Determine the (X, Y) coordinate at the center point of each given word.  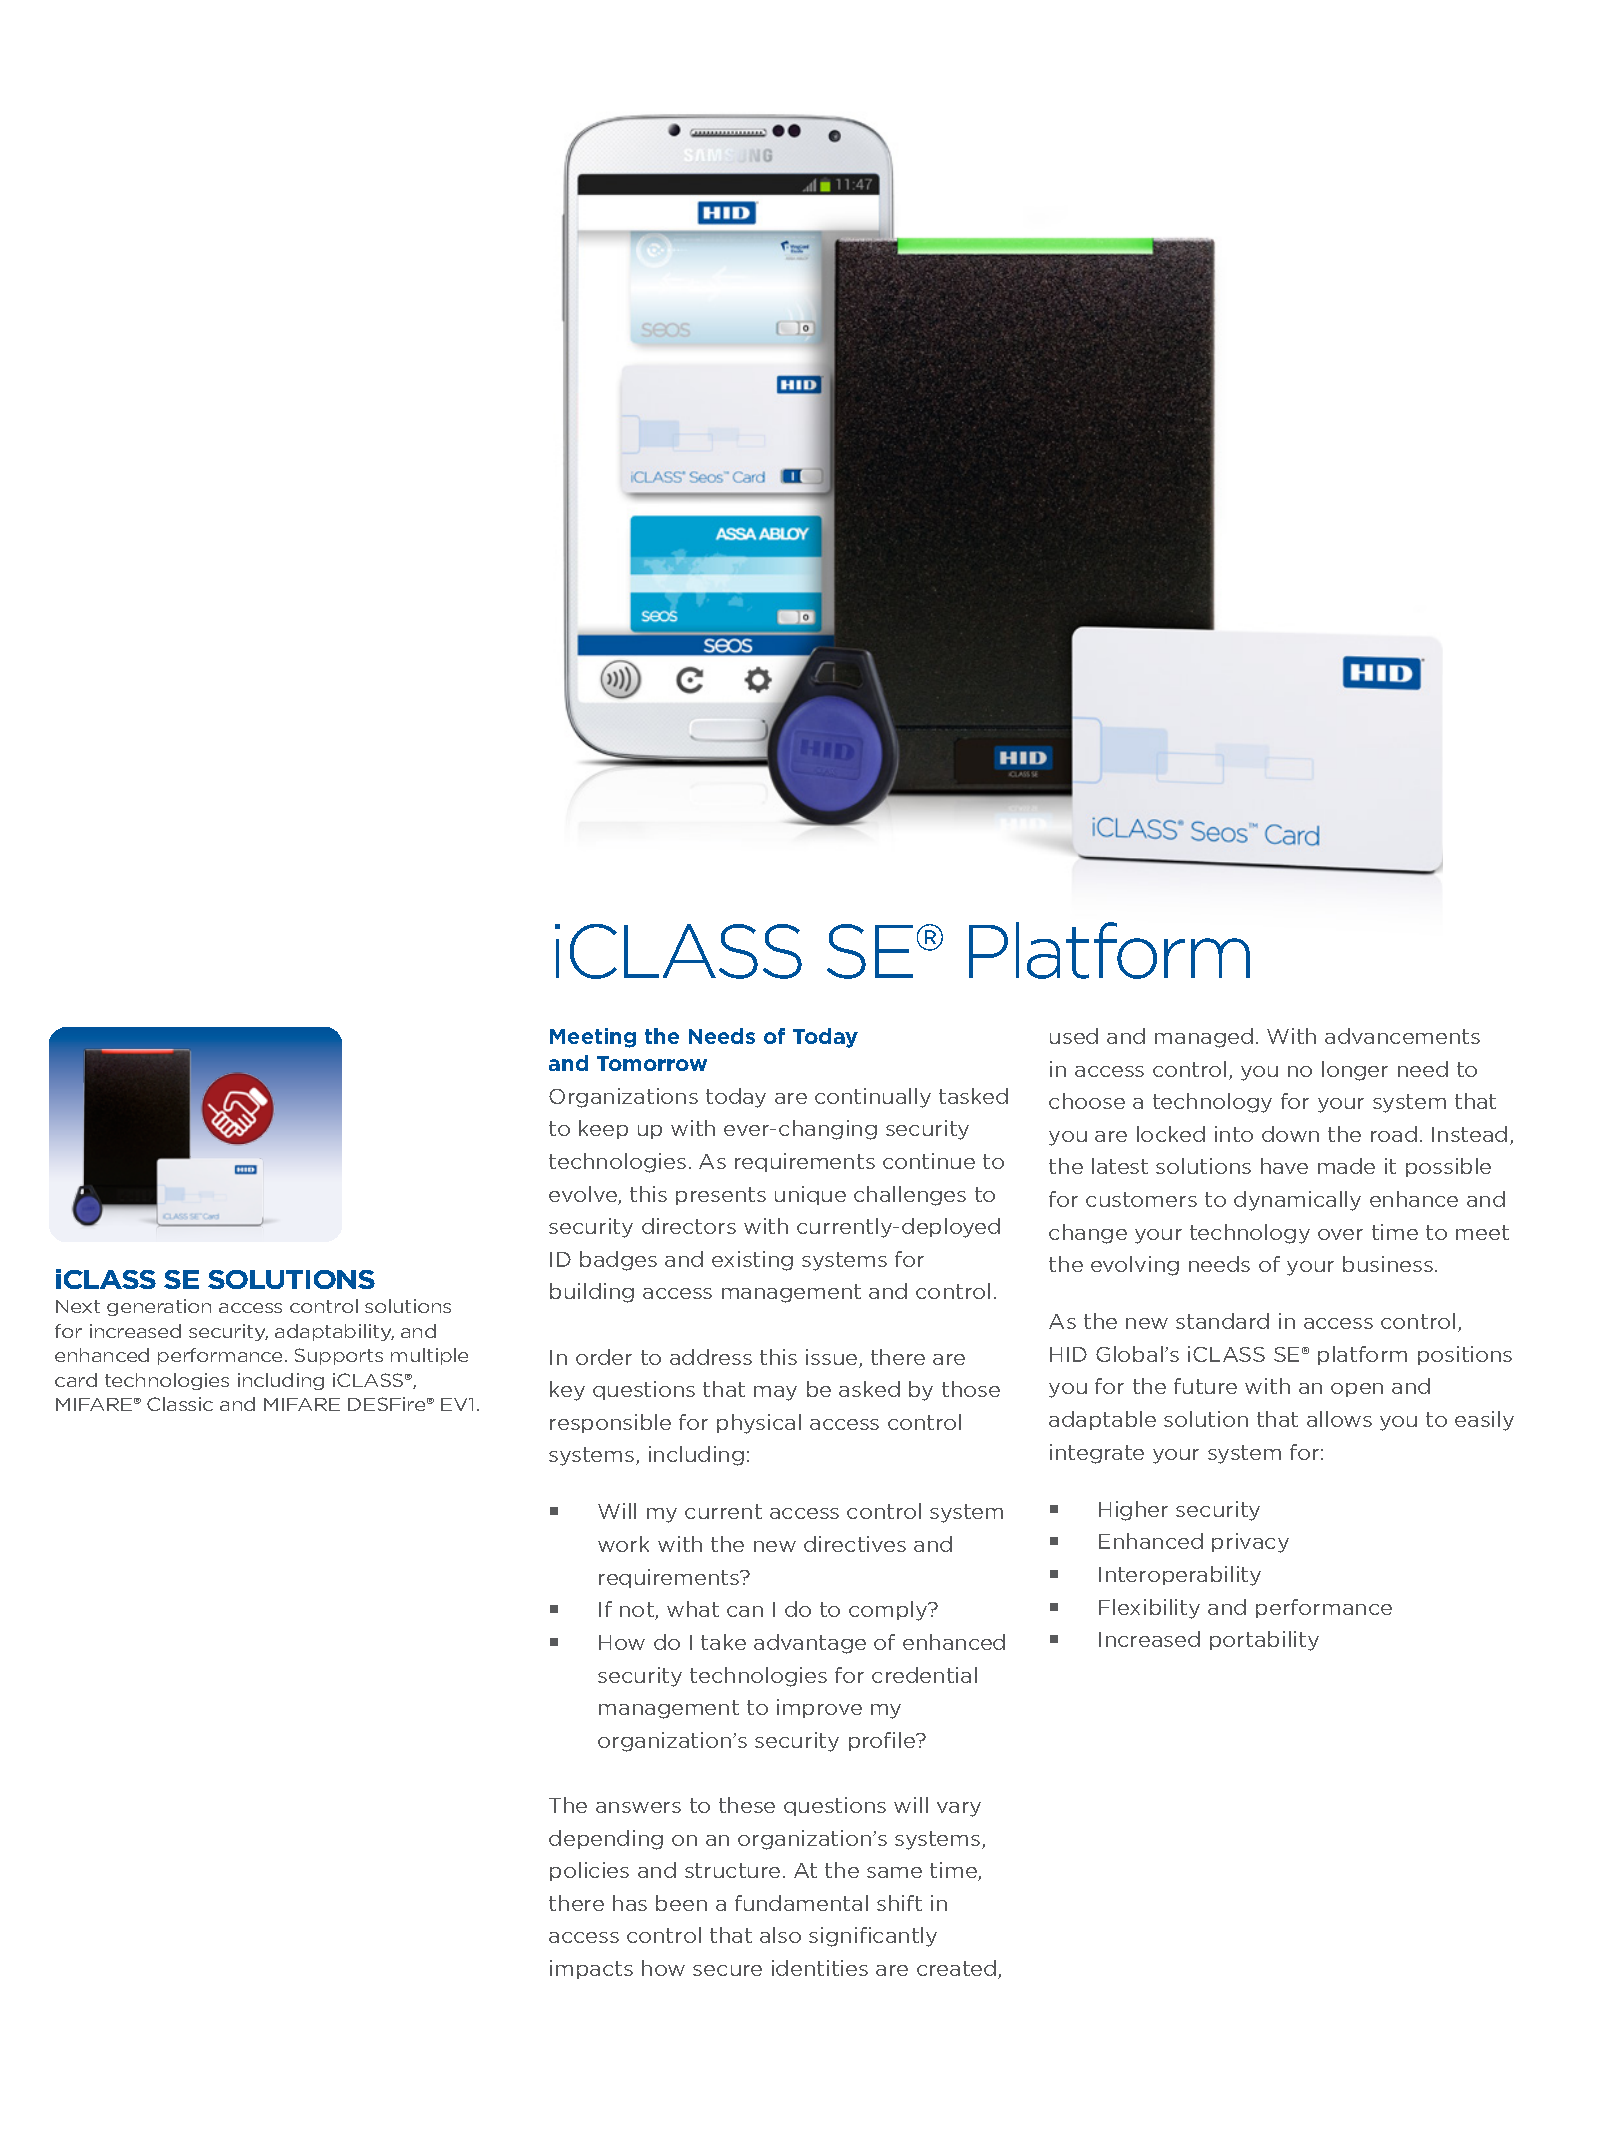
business (1388, 1264)
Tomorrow (652, 1063)
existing (752, 1261)
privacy (1250, 1543)
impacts (591, 1969)
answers (638, 1807)
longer (1355, 1071)
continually (873, 1098)
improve (819, 1708)
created (958, 1969)
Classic (180, 1404)
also (780, 1935)
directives (855, 1544)
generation (159, 1307)
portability (1264, 1641)
